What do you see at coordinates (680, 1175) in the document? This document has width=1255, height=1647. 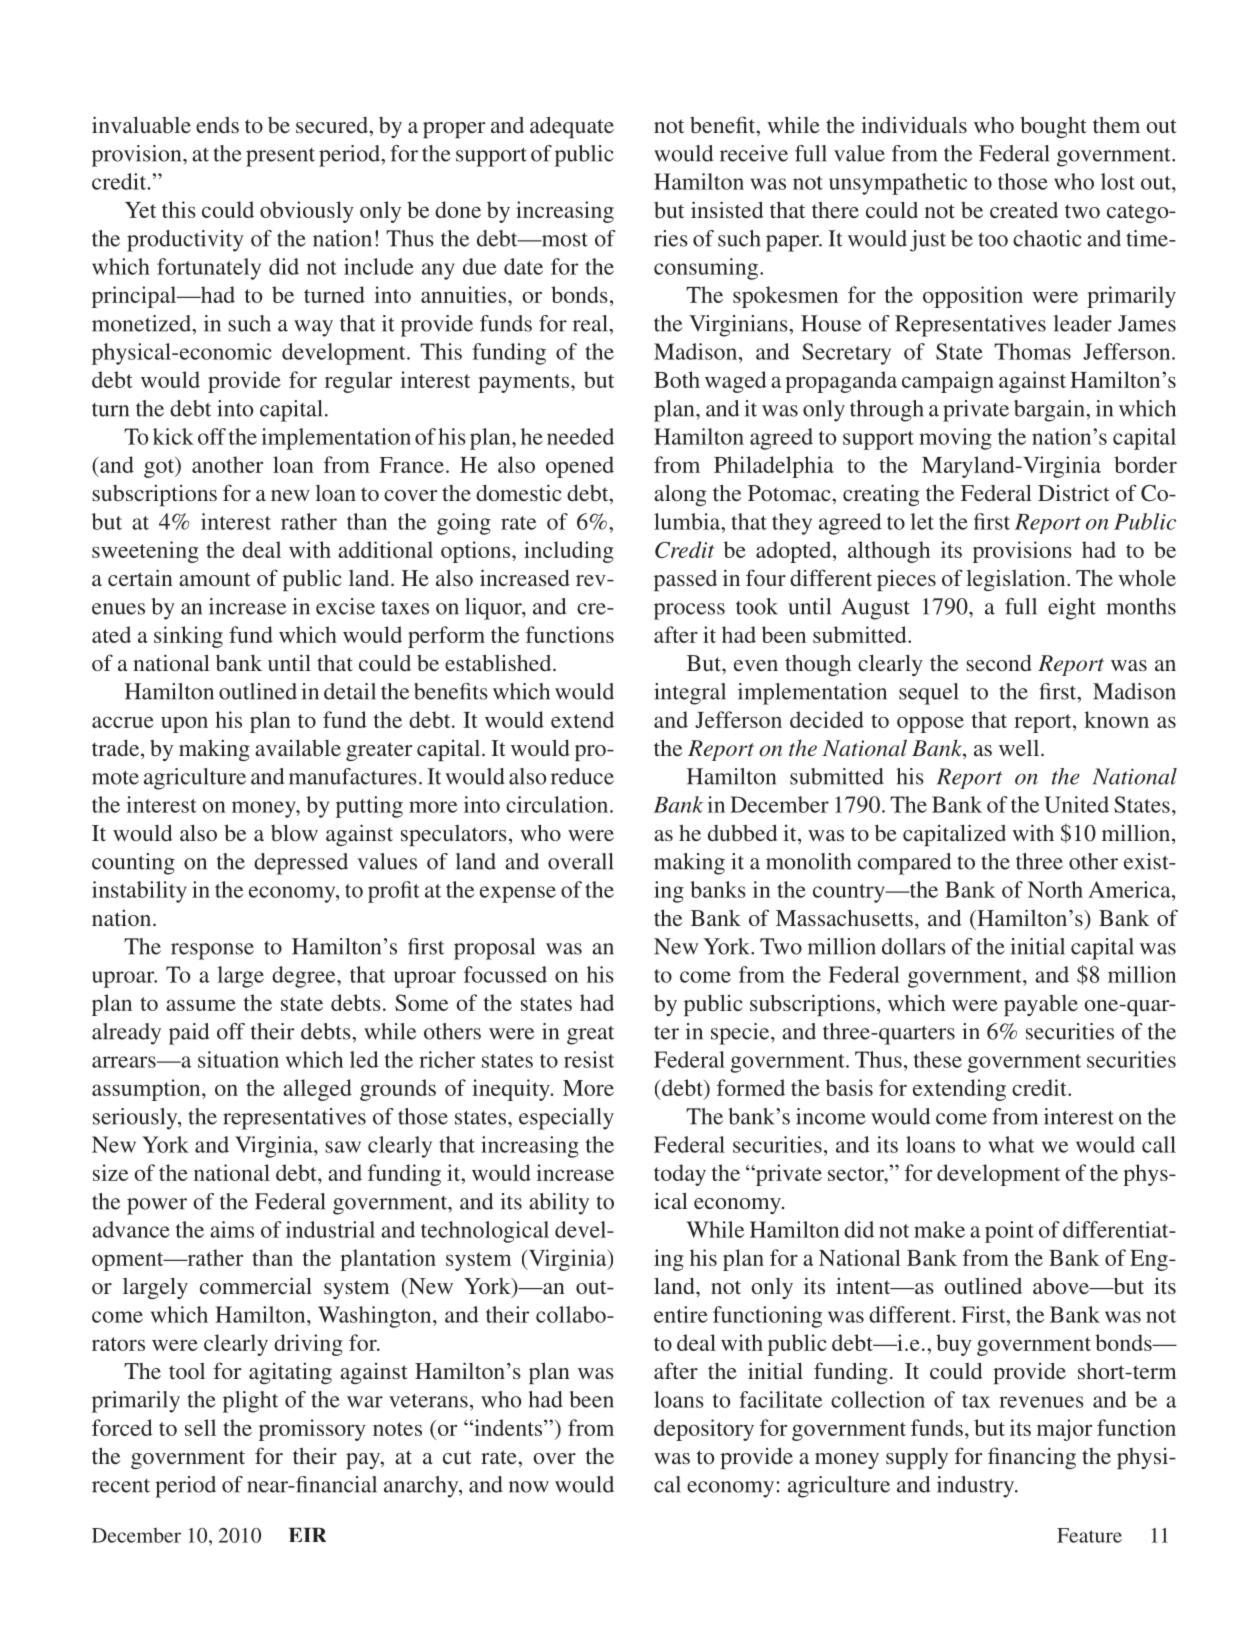 I see `today` at bounding box center [680, 1175].
